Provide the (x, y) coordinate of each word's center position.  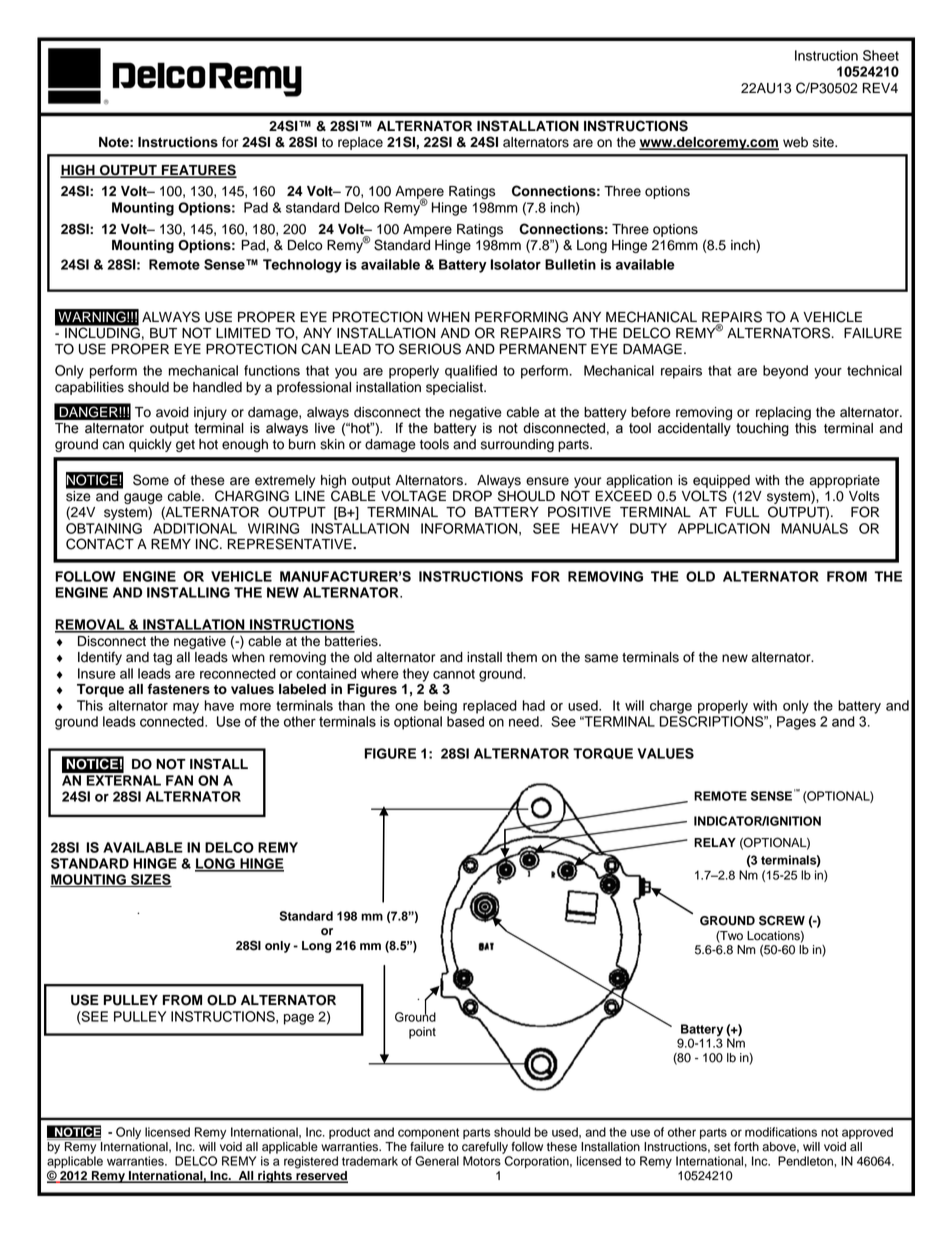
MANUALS (814, 528)
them (521, 657)
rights (275, 1177)
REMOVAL (91, 625)
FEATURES (198, 171)
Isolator (516, 264)
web (795, 142)
